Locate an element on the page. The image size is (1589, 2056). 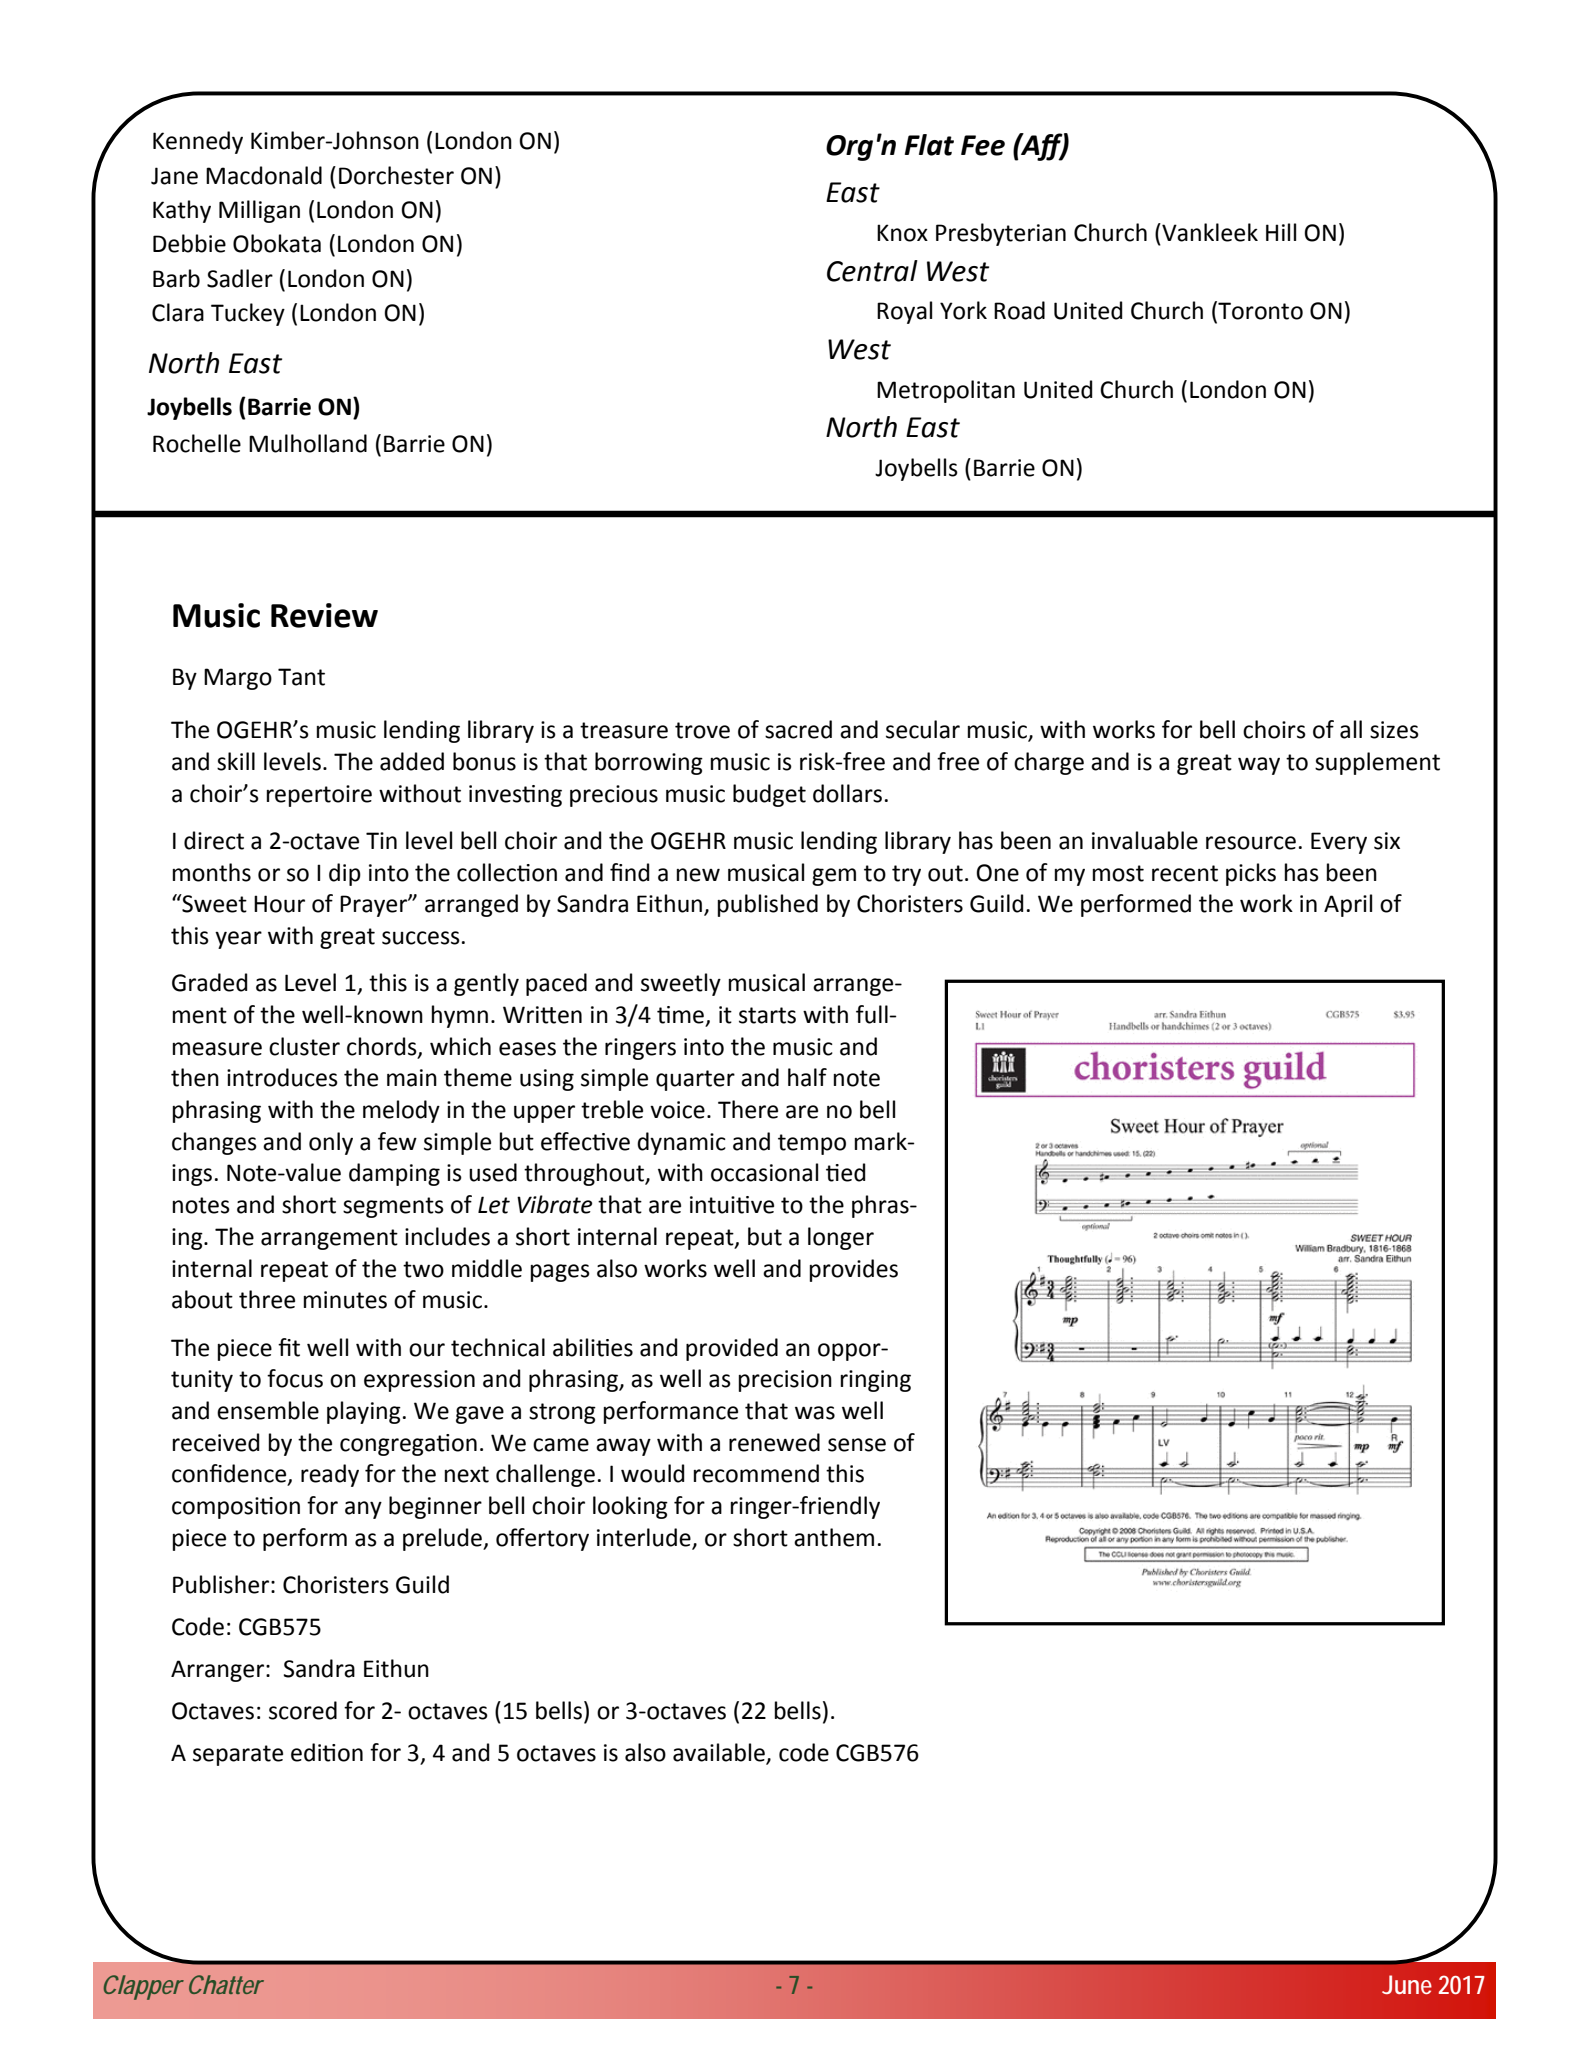
Knox is located at coordinates (902, 233).
